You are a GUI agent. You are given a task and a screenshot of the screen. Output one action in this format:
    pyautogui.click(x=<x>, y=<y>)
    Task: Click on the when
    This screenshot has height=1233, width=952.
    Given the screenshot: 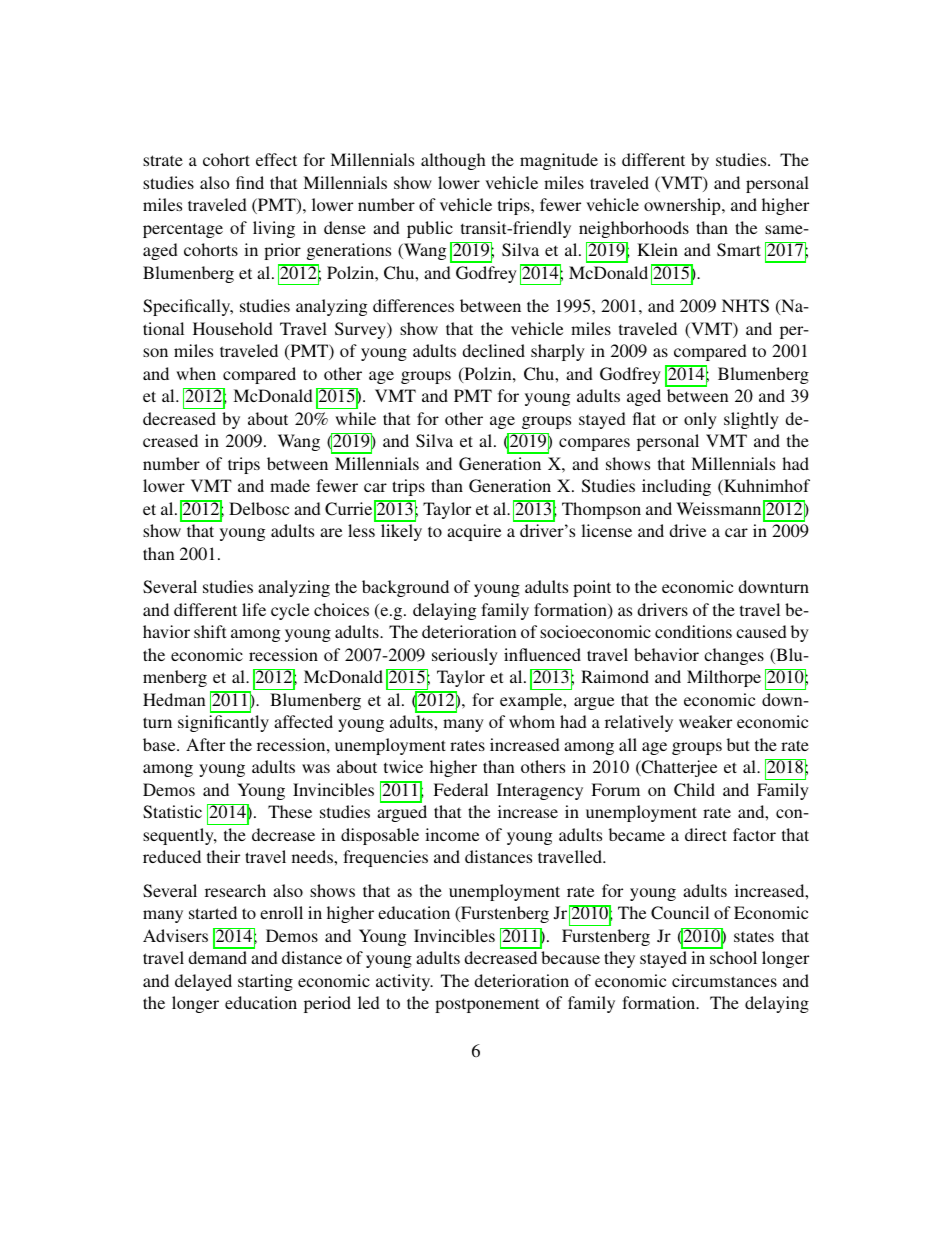 What is the action you would take?
    pyautogui.click(x=196, y=373)
